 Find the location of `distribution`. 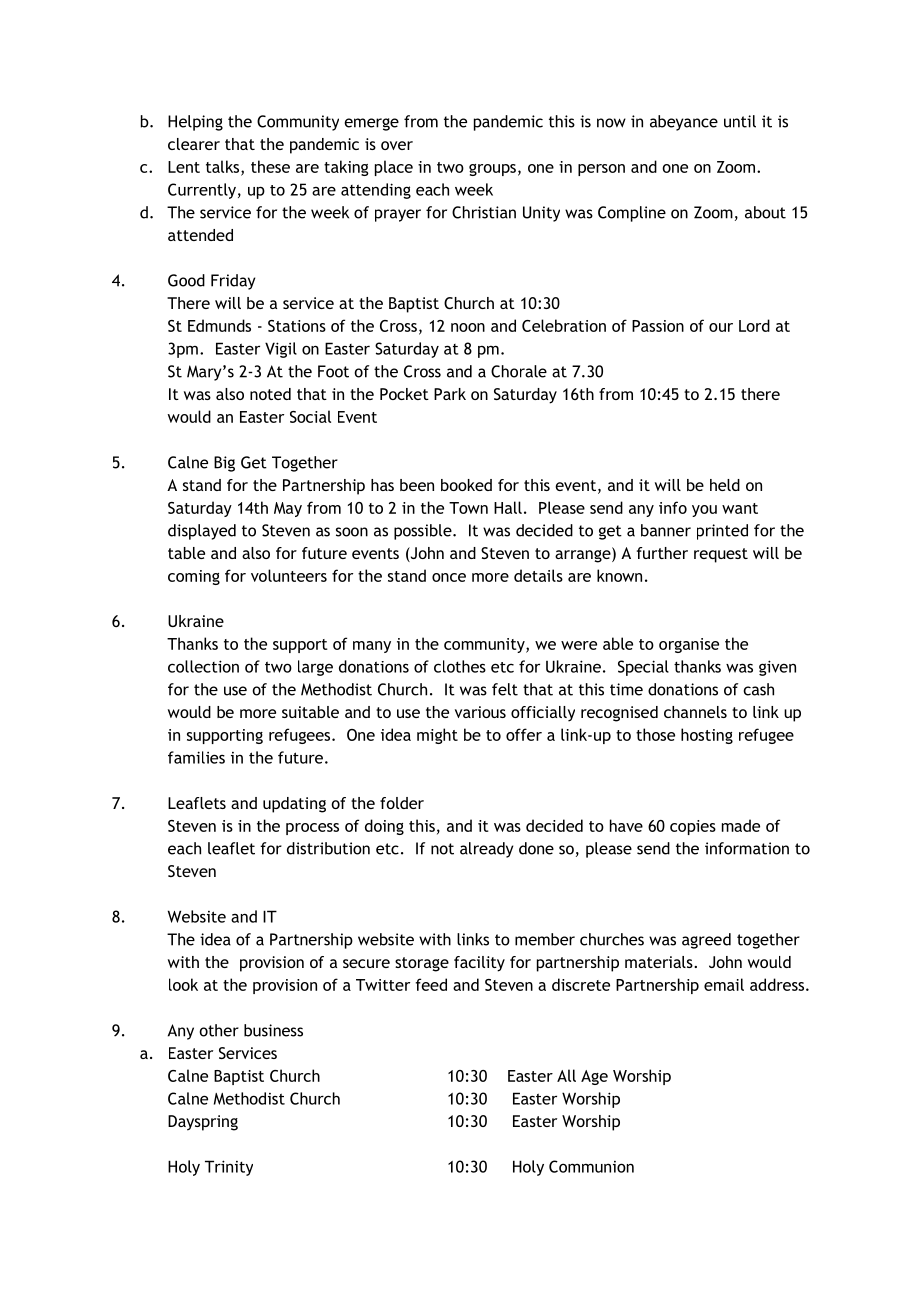

distribution is located at coordinates (328, 848).
